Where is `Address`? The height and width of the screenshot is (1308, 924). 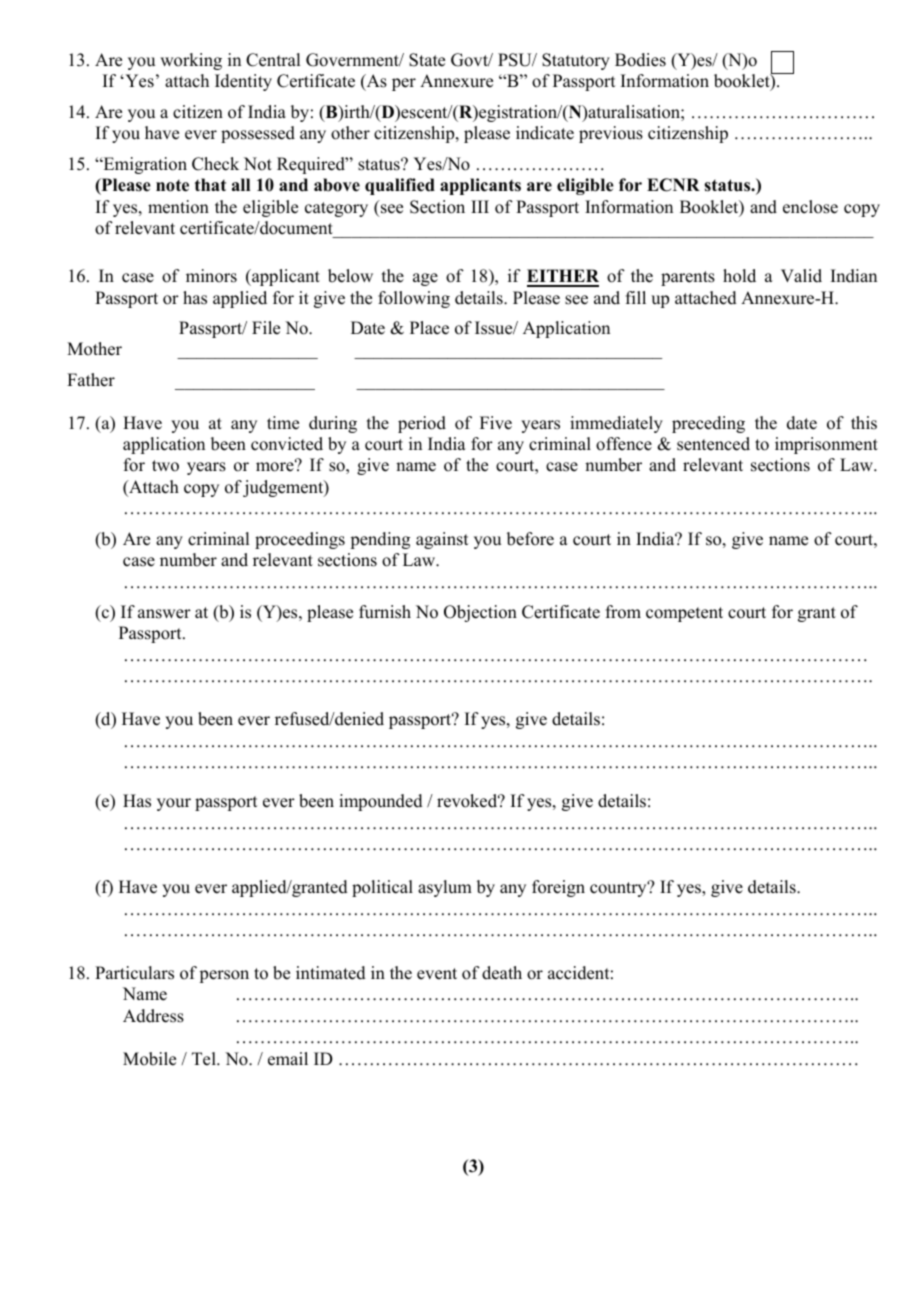
Address is located at coordinates (153, 1016).
